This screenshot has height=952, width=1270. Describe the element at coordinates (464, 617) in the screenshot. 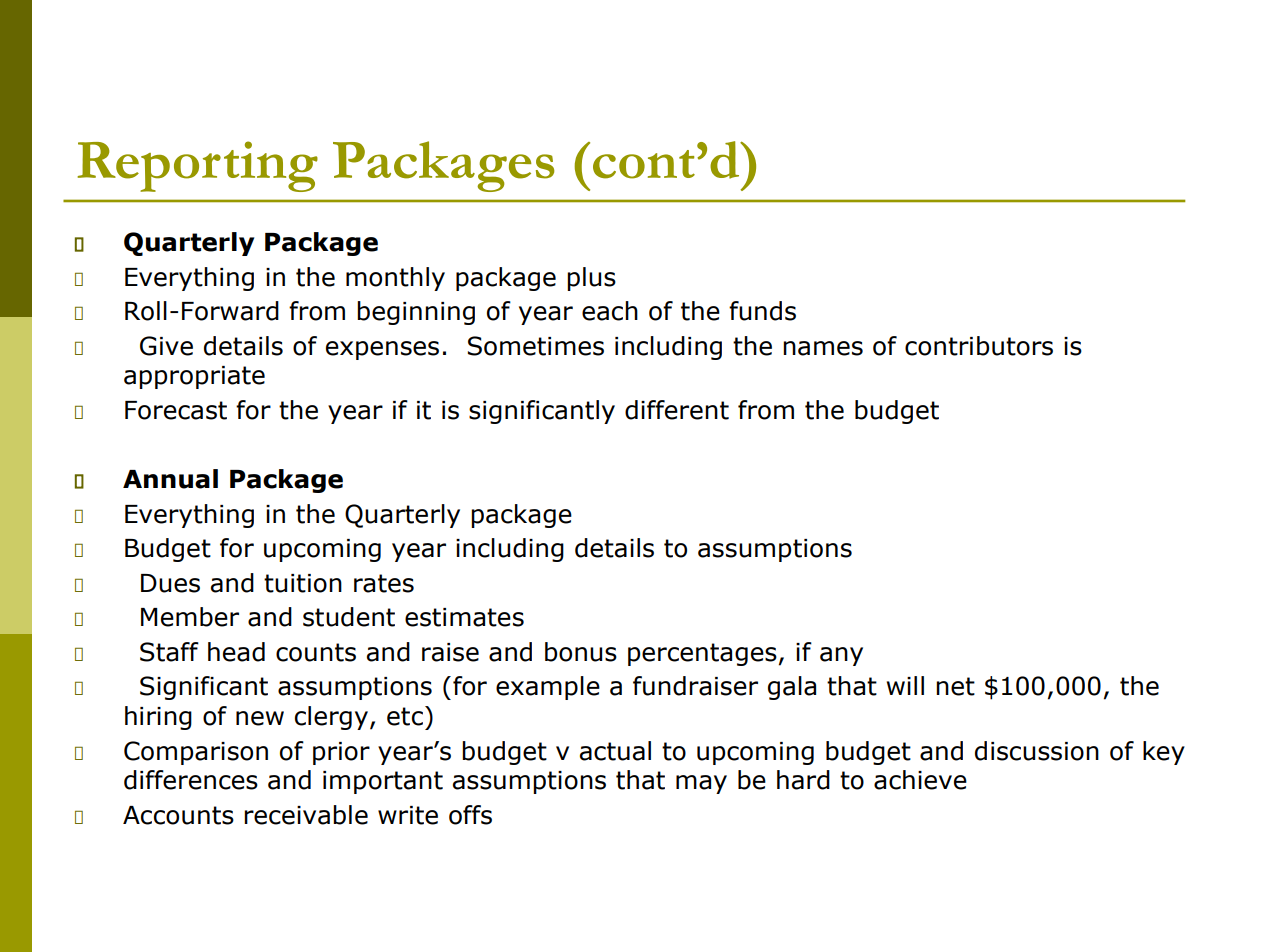

I see `estimates` at that location.
